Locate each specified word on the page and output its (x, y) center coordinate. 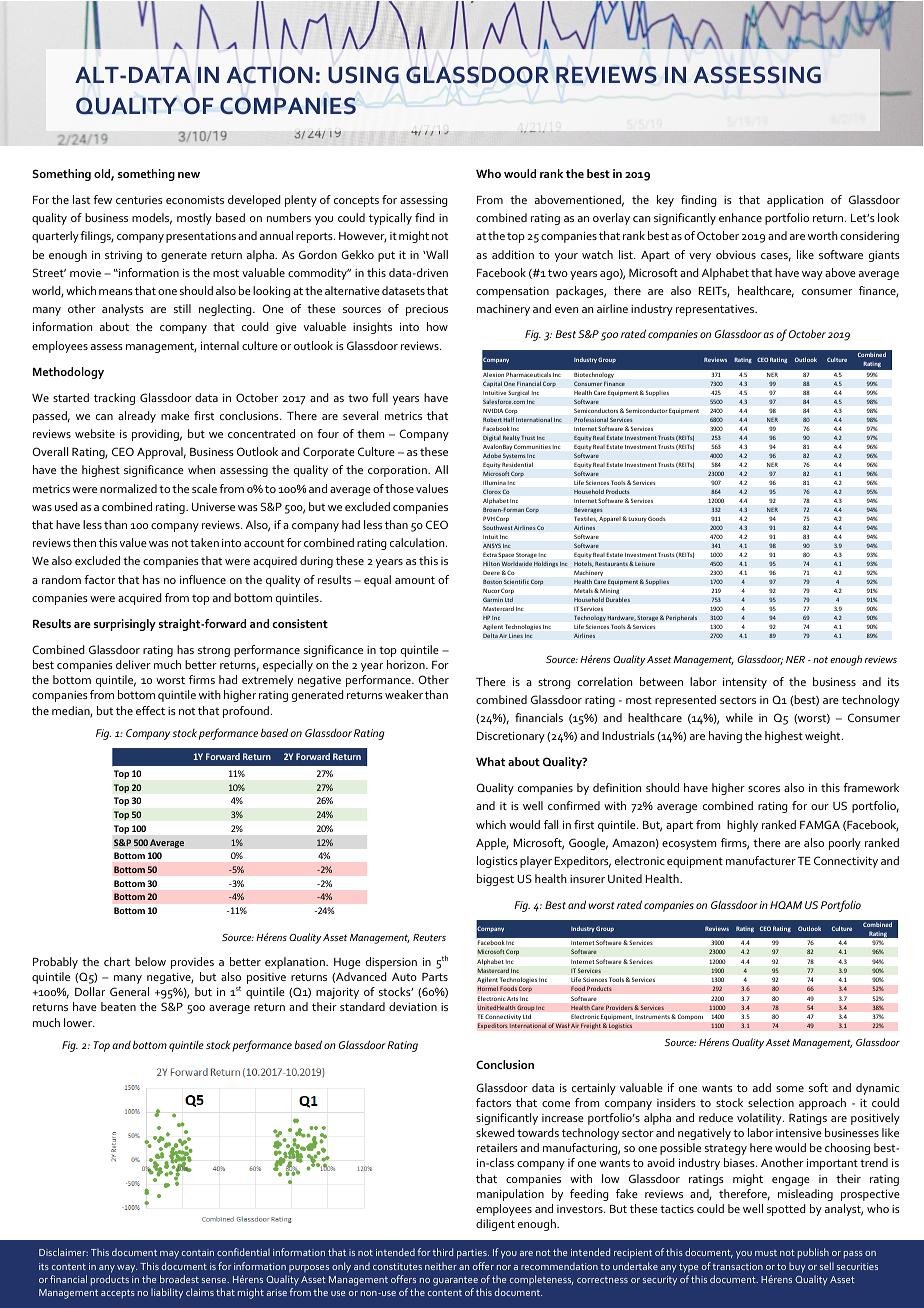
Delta (490, 635)
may (169, 1255)
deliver (133, 664)
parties (473, 1254)
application (795, 201)
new (189, 175)
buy (797, 1267)
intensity (745, 683)
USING (363, 75)
